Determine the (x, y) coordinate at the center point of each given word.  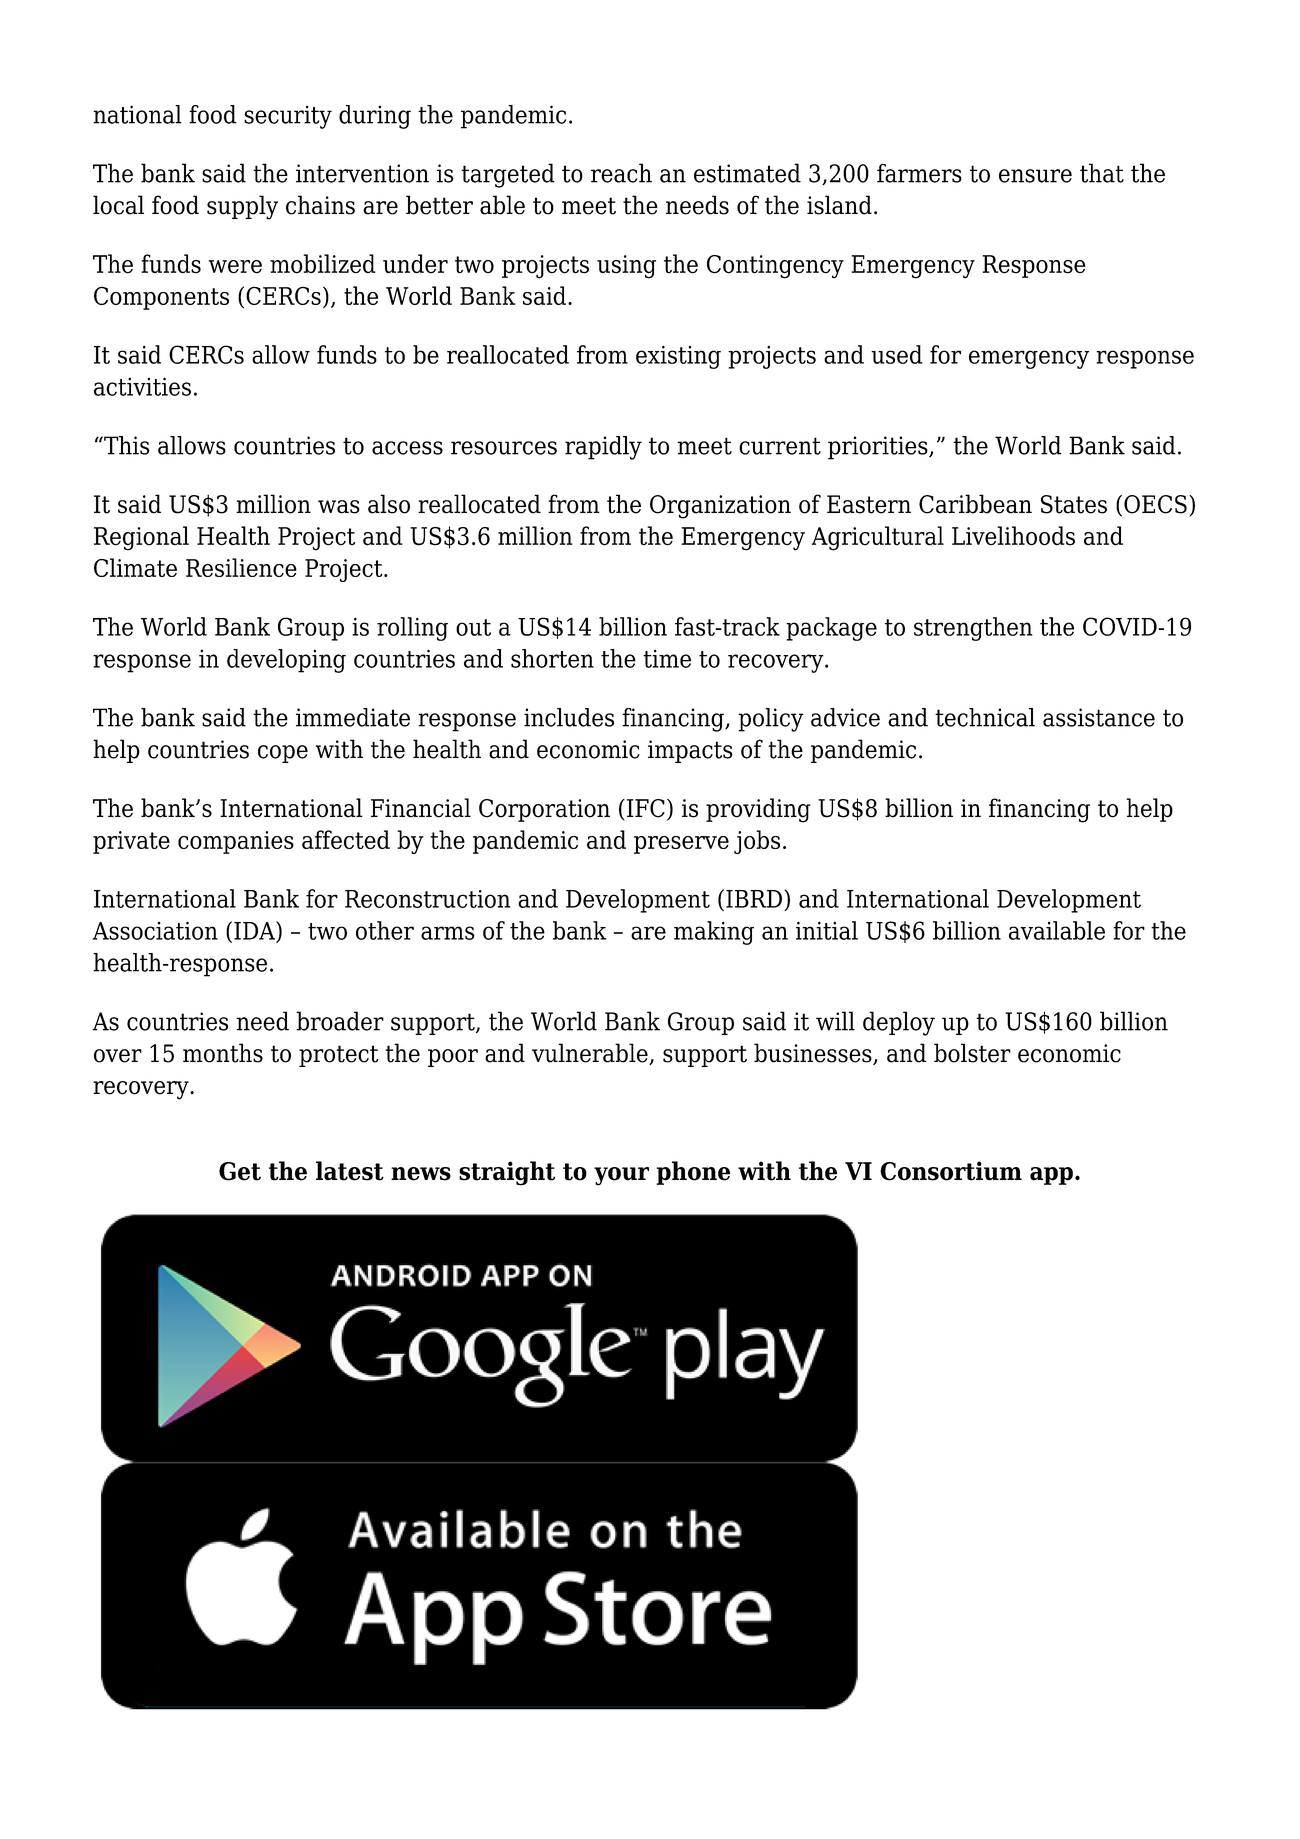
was (339, 507)
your (621, 1176)
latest (350, 1171)
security (288, 117)
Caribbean (975, 504)
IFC (646, 808)
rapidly (603, 448)
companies (236, 842)
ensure (1035, 176)
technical (985, 717)
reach (621, 173)
